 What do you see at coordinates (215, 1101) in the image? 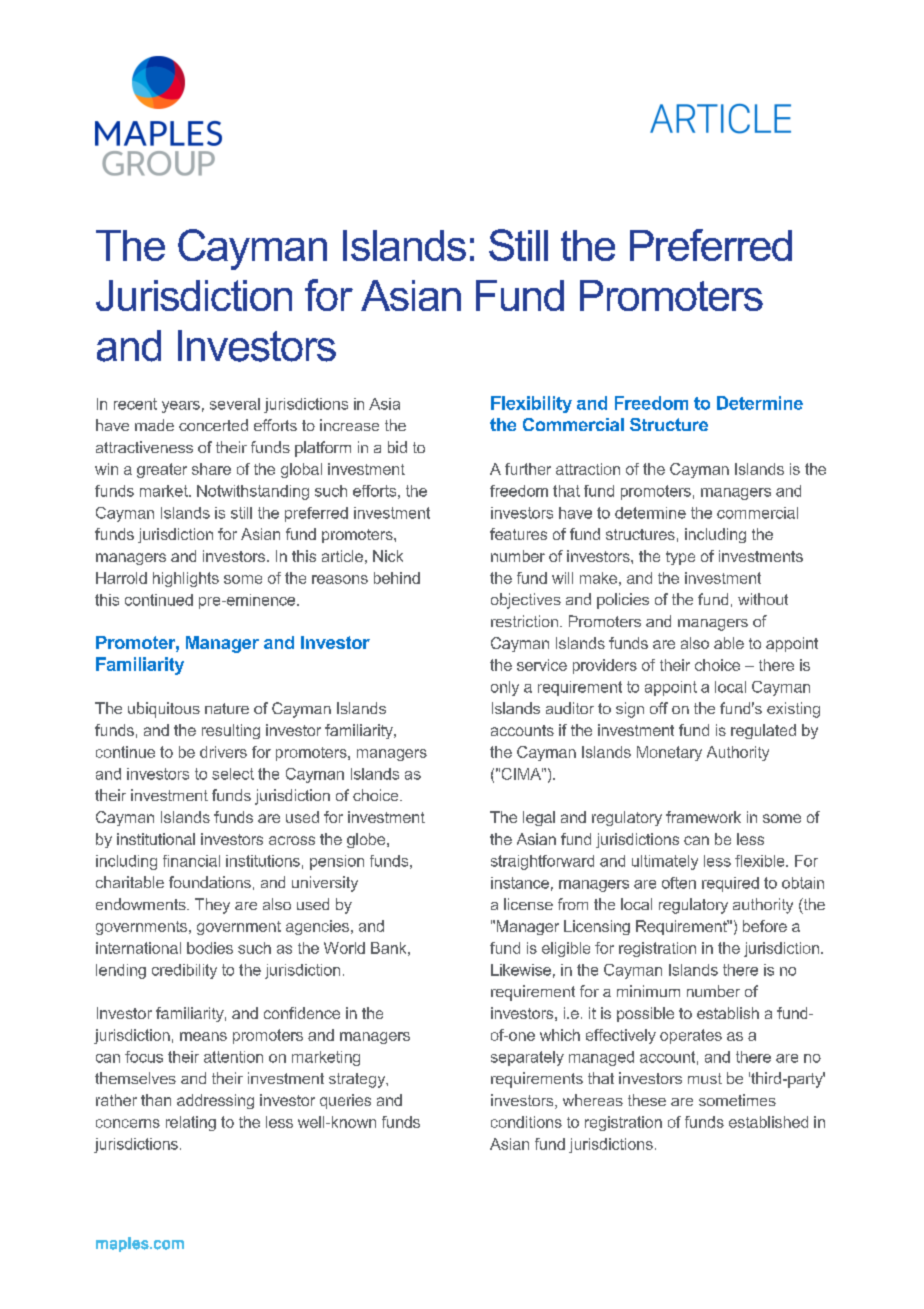
I see `addressing` at bounding box center [215, 1101].
